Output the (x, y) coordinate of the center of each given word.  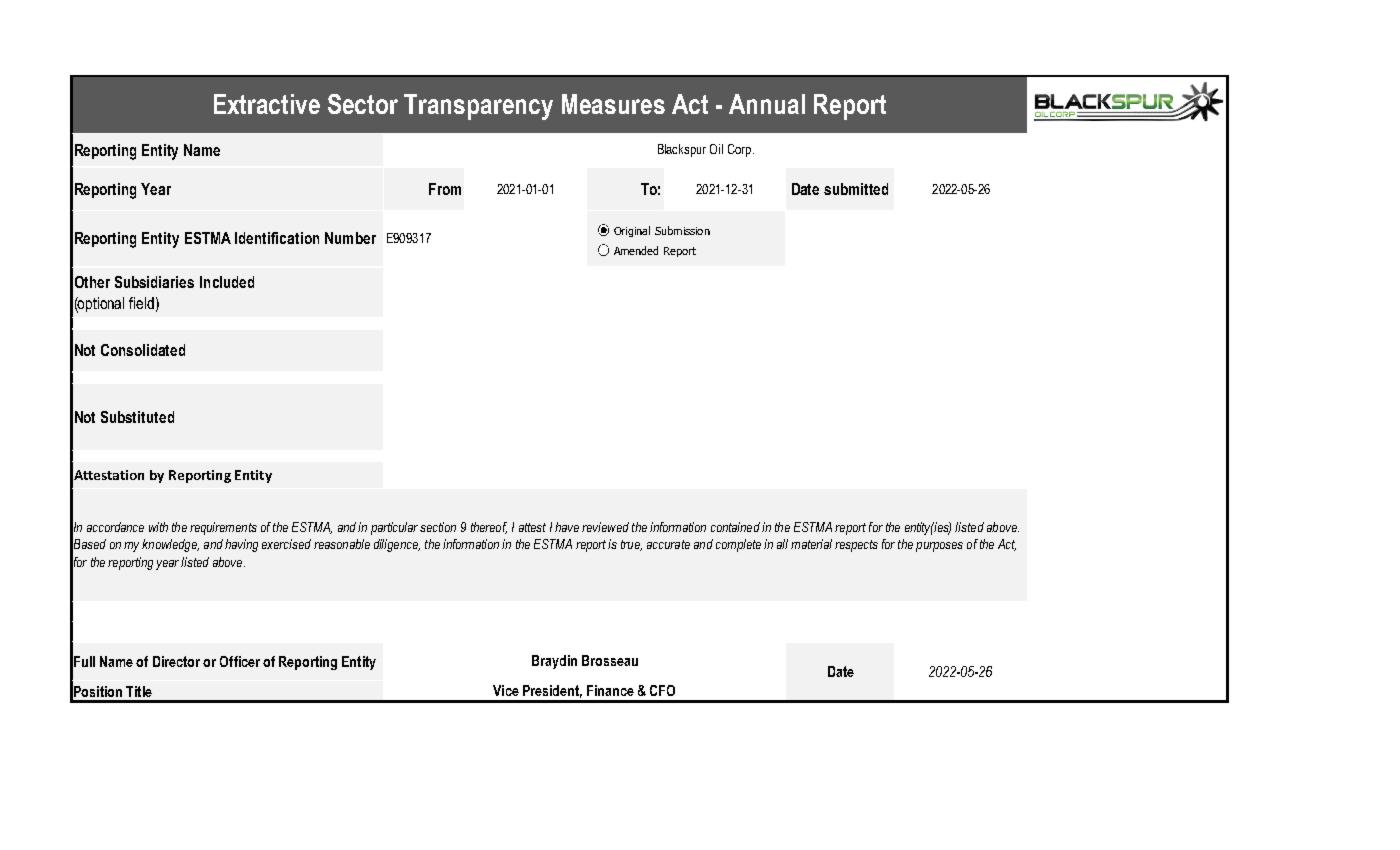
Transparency (478, 107)
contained (735, 527)
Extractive (267, 104)
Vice (506, 690)
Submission (682, 230)
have (567, 527)
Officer (240, 661)
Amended (636, 250)
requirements (223, 528)
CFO (662, 690)
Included (227, 282)
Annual (767, 104)
